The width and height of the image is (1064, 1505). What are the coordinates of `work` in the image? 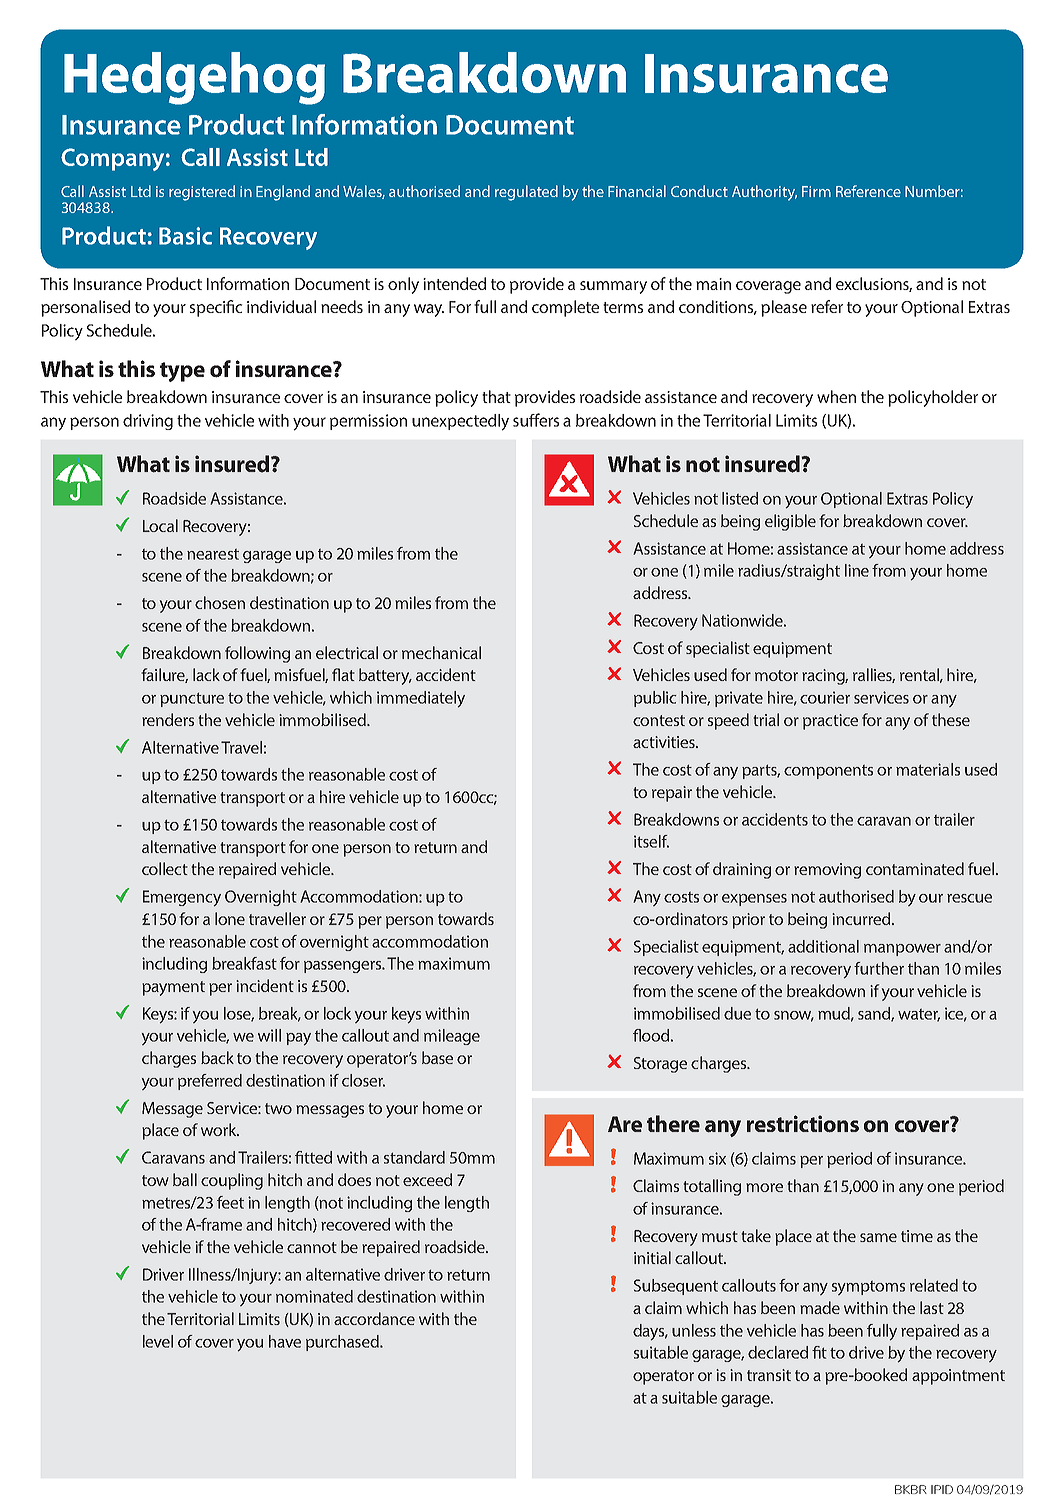 It's located at (220, 1129).
